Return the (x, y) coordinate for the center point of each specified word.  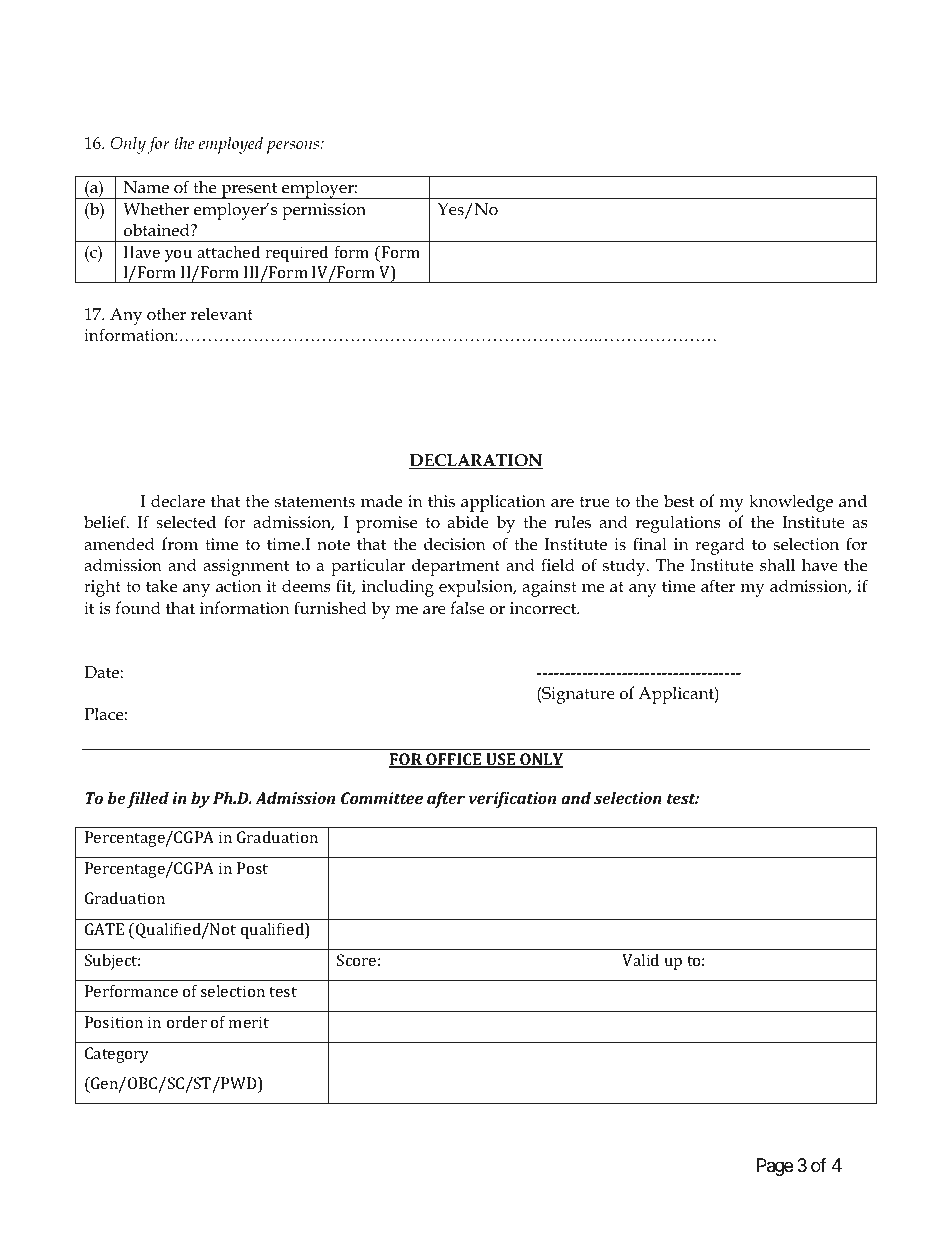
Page (775, 1167)
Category (117, 1055)
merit (249, 1022)
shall (777, 564)
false (467, 607)
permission (324, 211)
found (138, 608)
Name (146, 187)
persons (294, 147)
